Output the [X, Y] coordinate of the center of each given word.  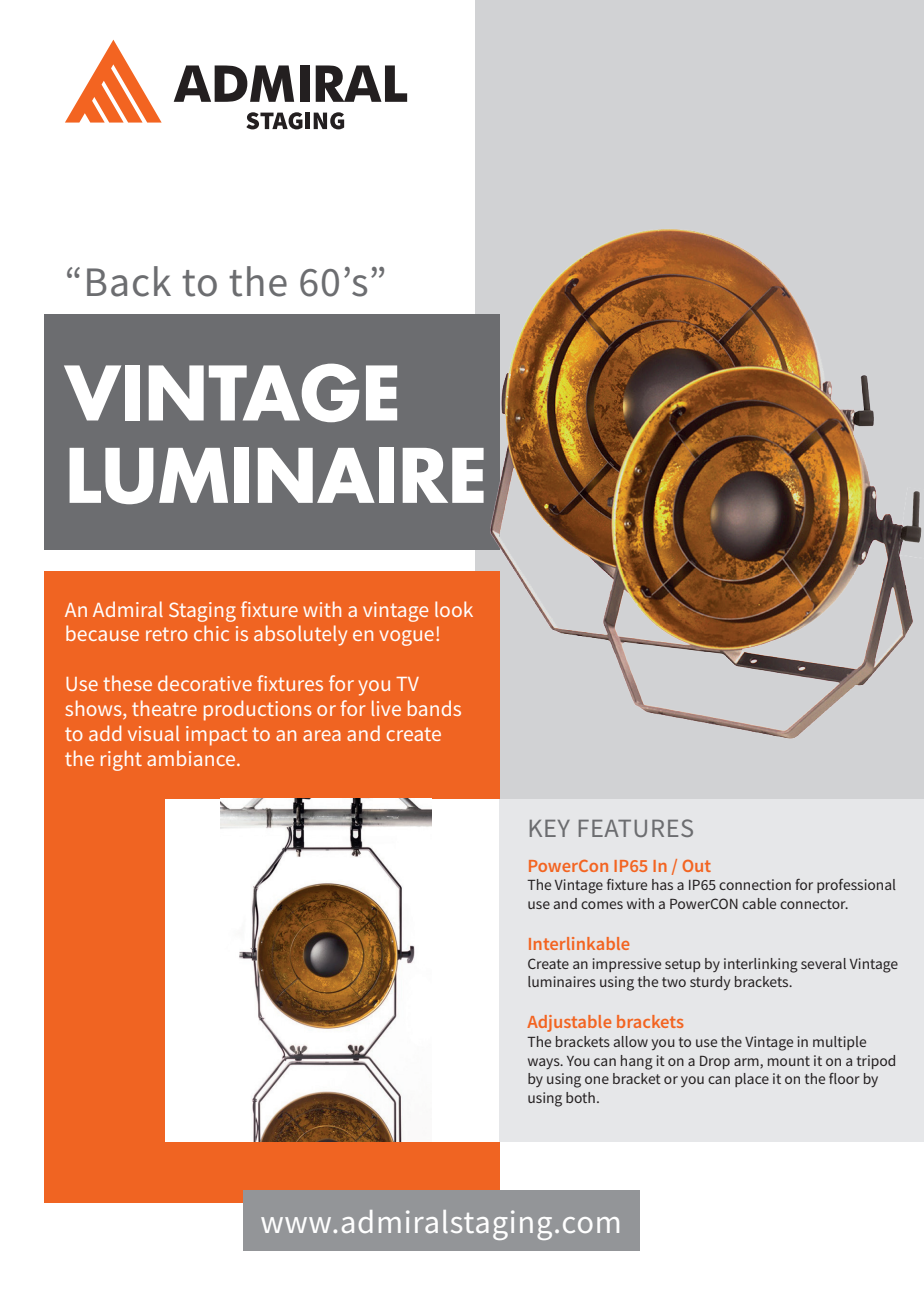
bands [434, 708]
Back [129, 281]
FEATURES [636, 828]
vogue [406, 638]
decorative [205, 683]
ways [545, 1063]
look [454, 609]
